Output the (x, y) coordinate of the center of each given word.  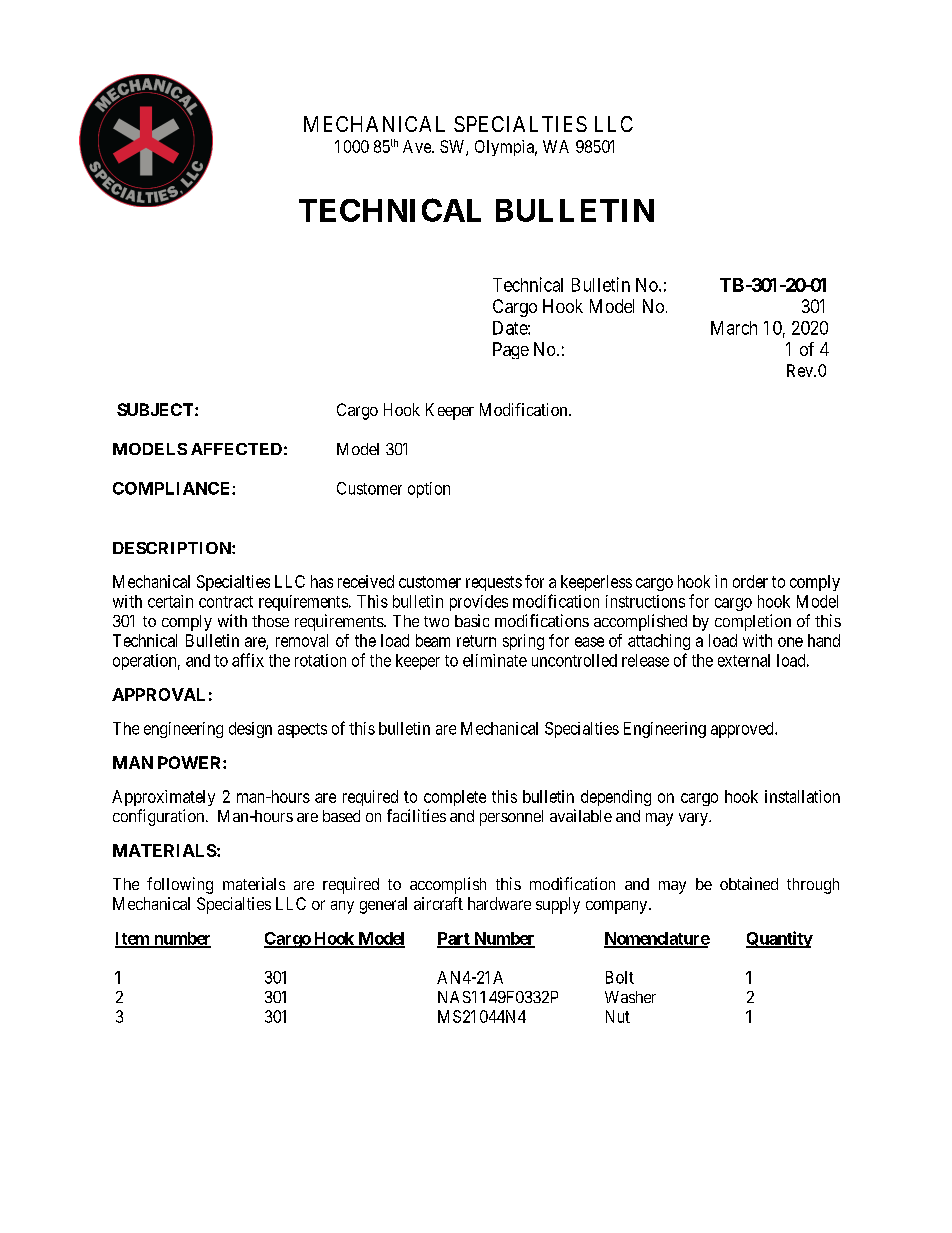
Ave (418, 146)
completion (753, 622)
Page (511, 350)
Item (133, 939)
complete (455, 798)
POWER (191, 762)
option (429, 490)
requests (494, 583)
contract (226, 602)
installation (802, 796)
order (750, 581)
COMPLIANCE (173, 488)
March (734, 328)
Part (454, 939)
